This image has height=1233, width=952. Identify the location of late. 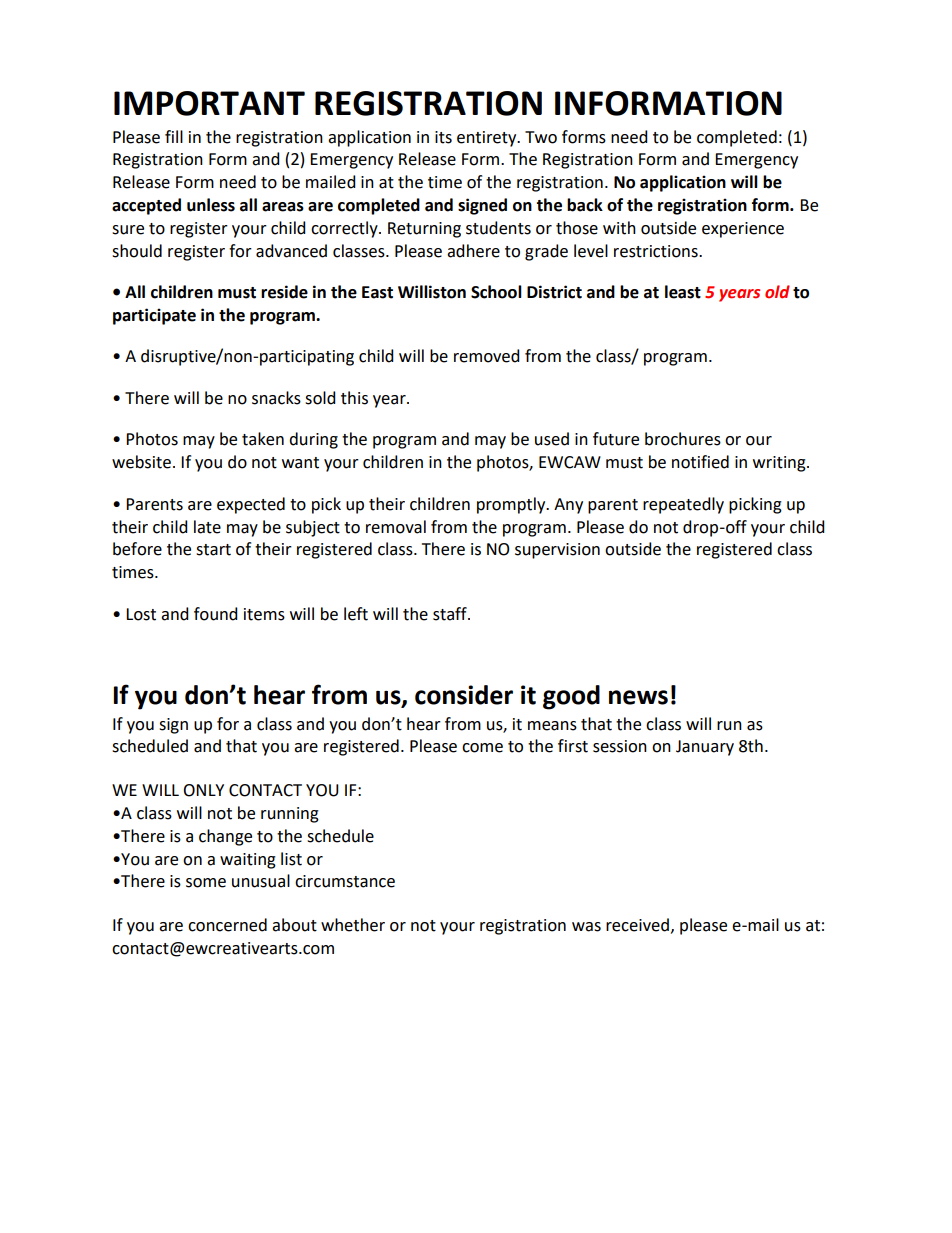
(207, 527).
